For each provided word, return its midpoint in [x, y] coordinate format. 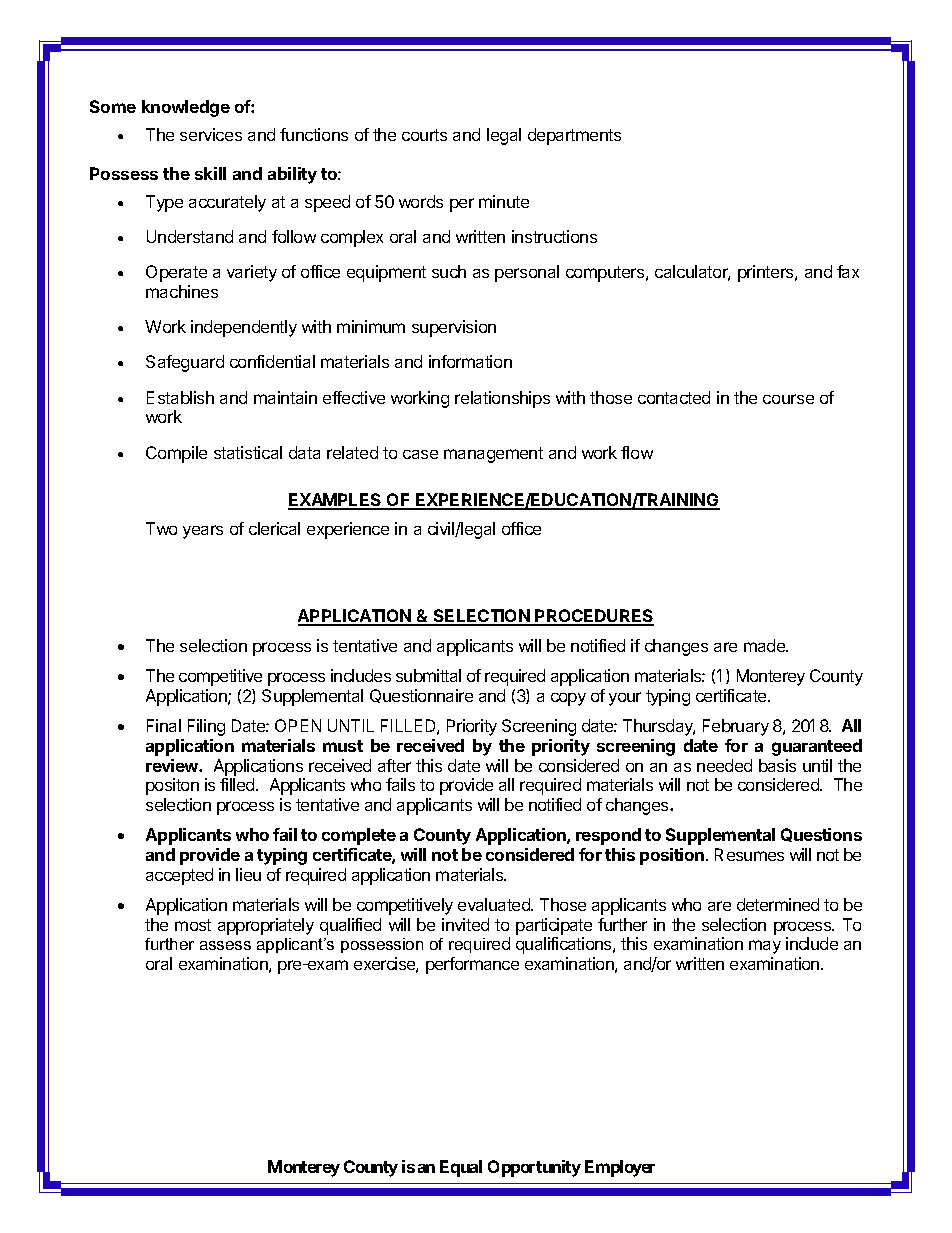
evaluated [495, 904]
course [788, 399]
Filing [206, 727]
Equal [461, 1168]
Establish [180, 397]
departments [574, 136]
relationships [502, 399]
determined [778, 904]
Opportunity [534, 1168]
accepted [179, 876]
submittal [428, 675]
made [766, 645]
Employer [620, 1168]
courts [424, 135]
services [211, 134]
